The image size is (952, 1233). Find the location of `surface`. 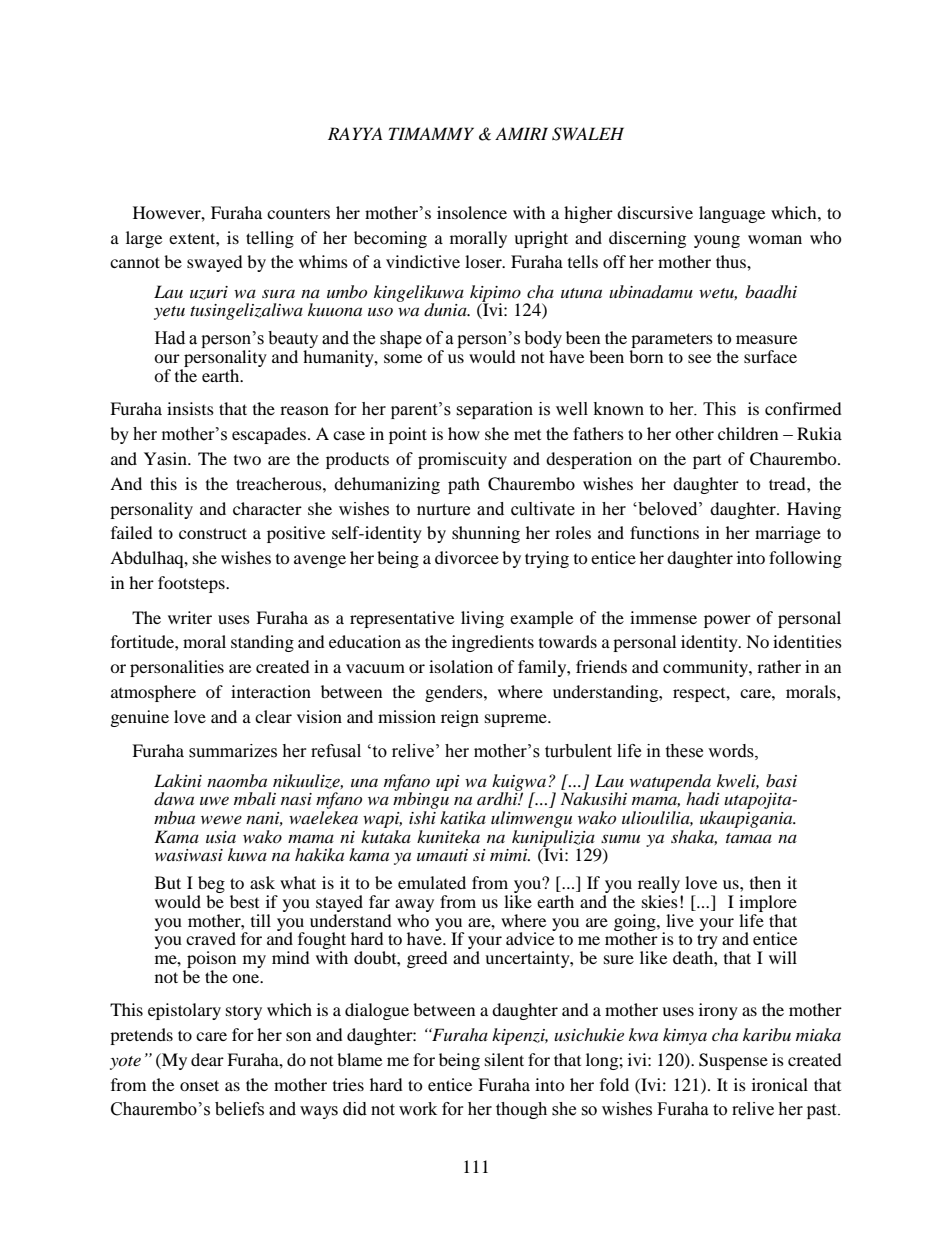

surface is located at coordinates (770, 356).
